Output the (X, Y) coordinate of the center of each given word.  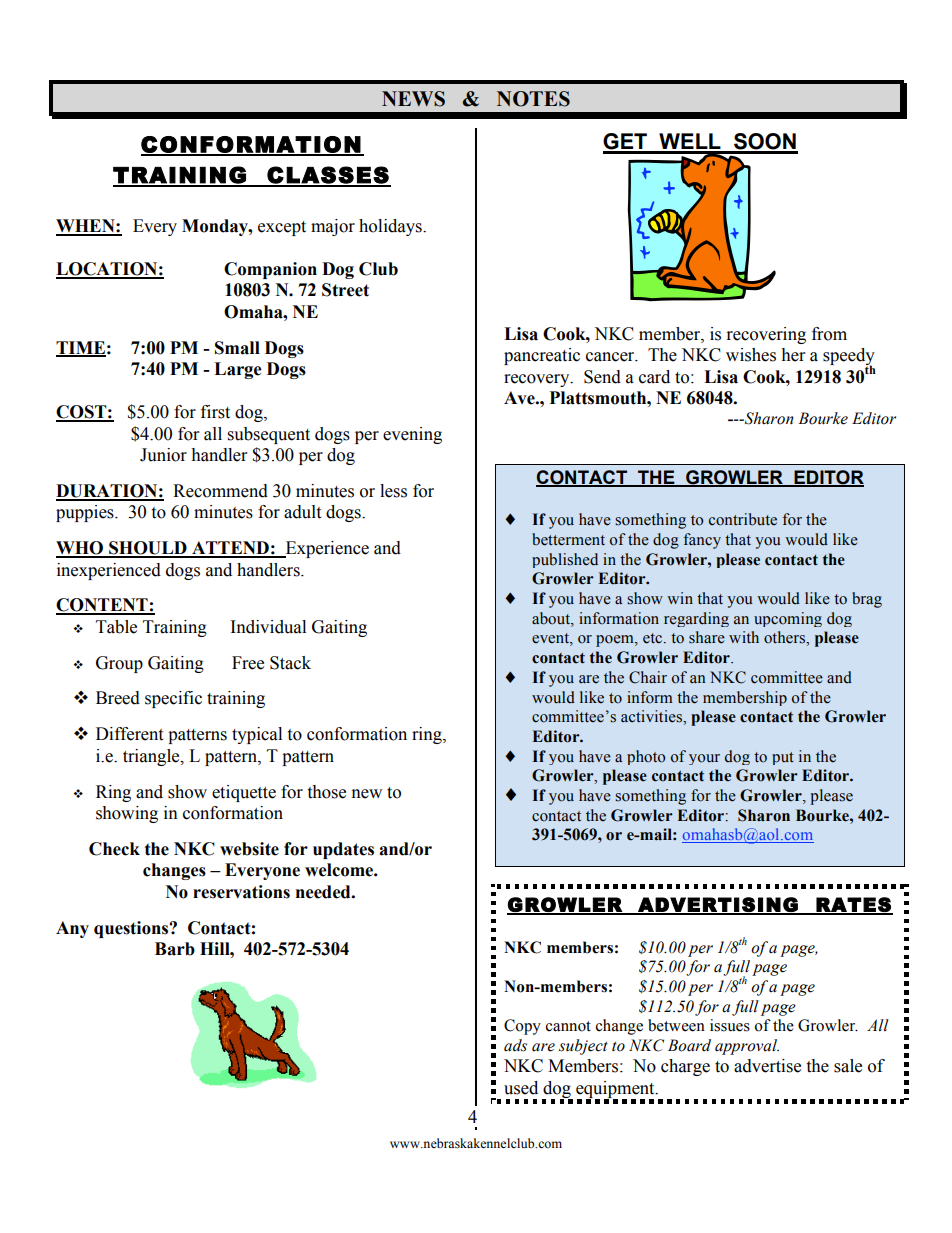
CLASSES (328, 176)
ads (515, 1045)
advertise (767, 1066)
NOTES (533, 99)
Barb (175, 949)
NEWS (413, 99)
